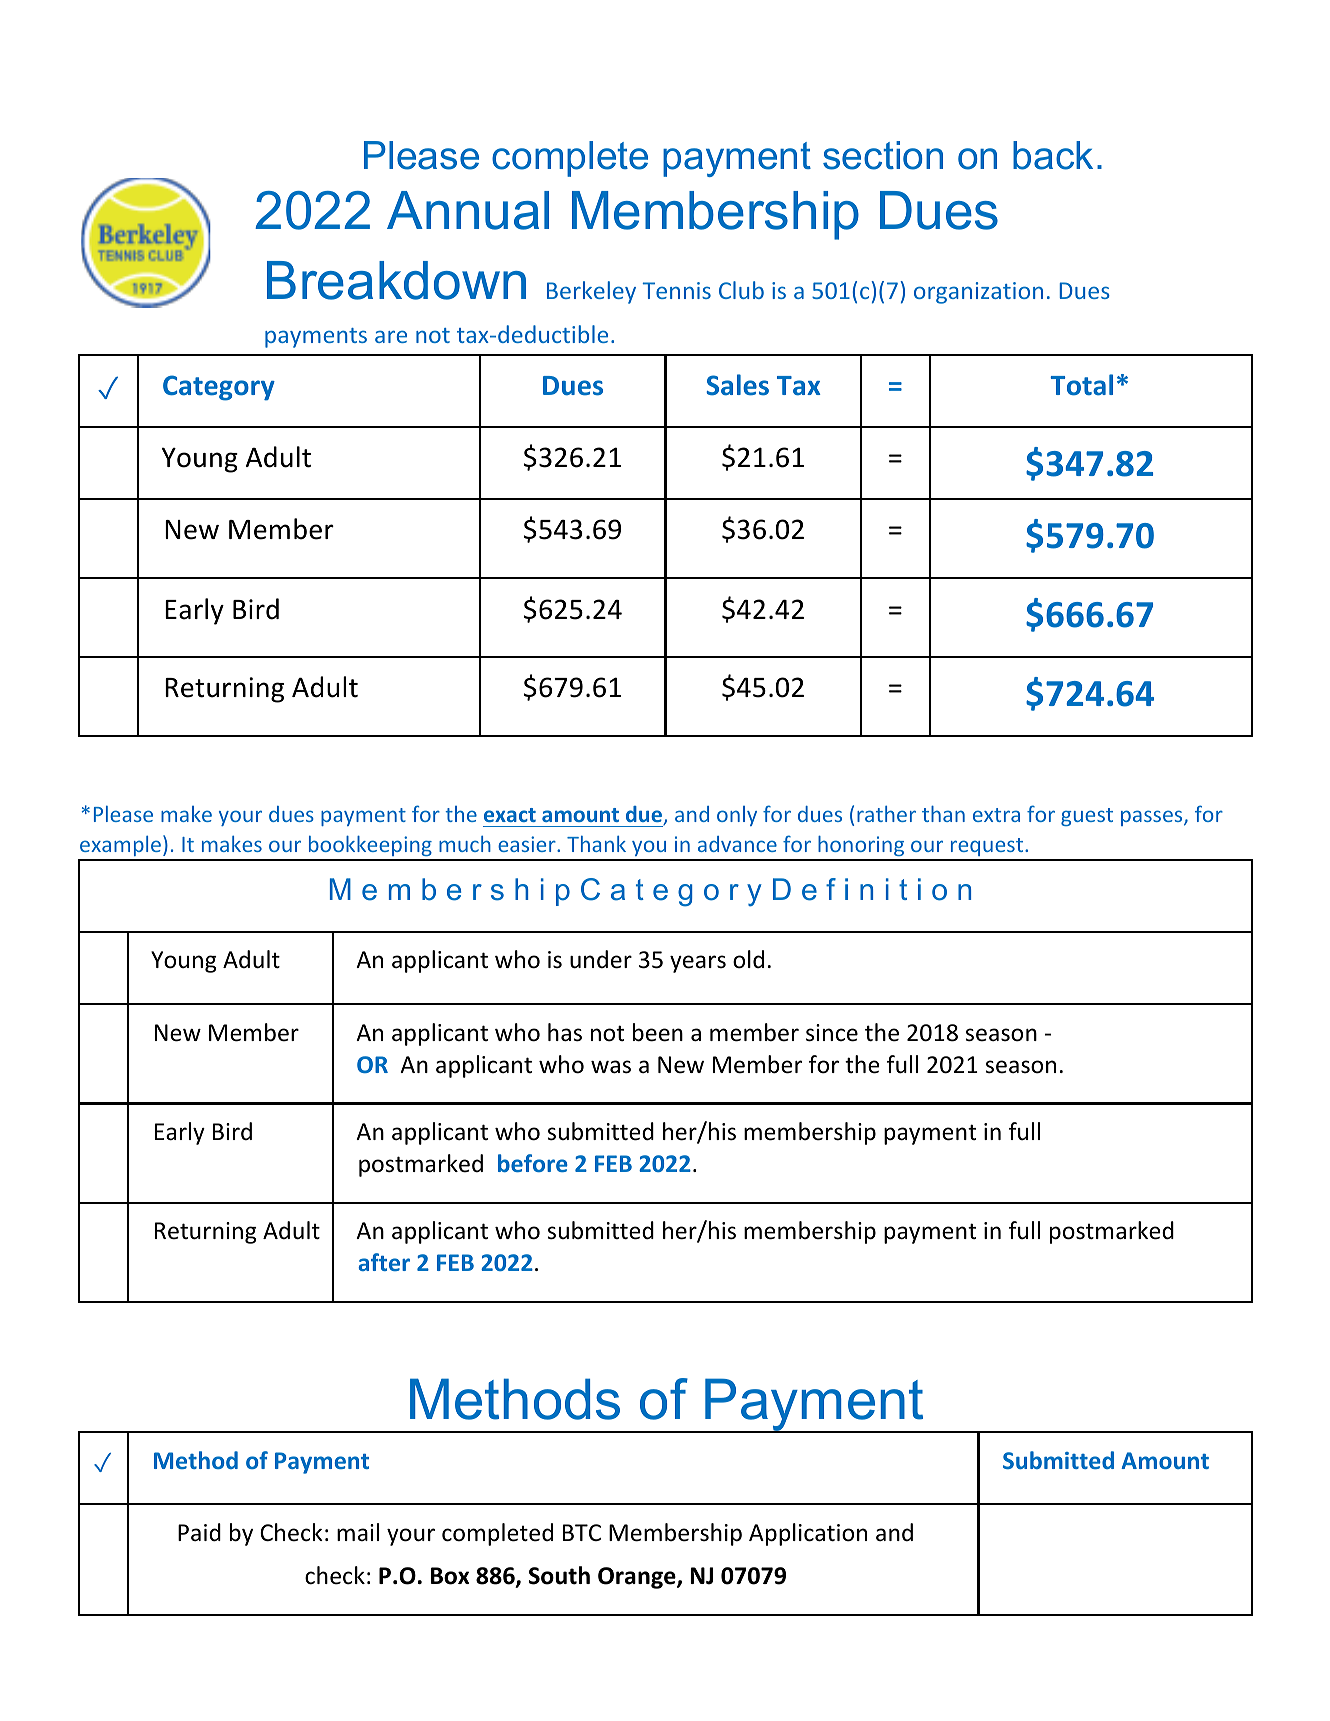  Describe the element at coordinates (832, 1033) in the document. I see `since` at that location.
